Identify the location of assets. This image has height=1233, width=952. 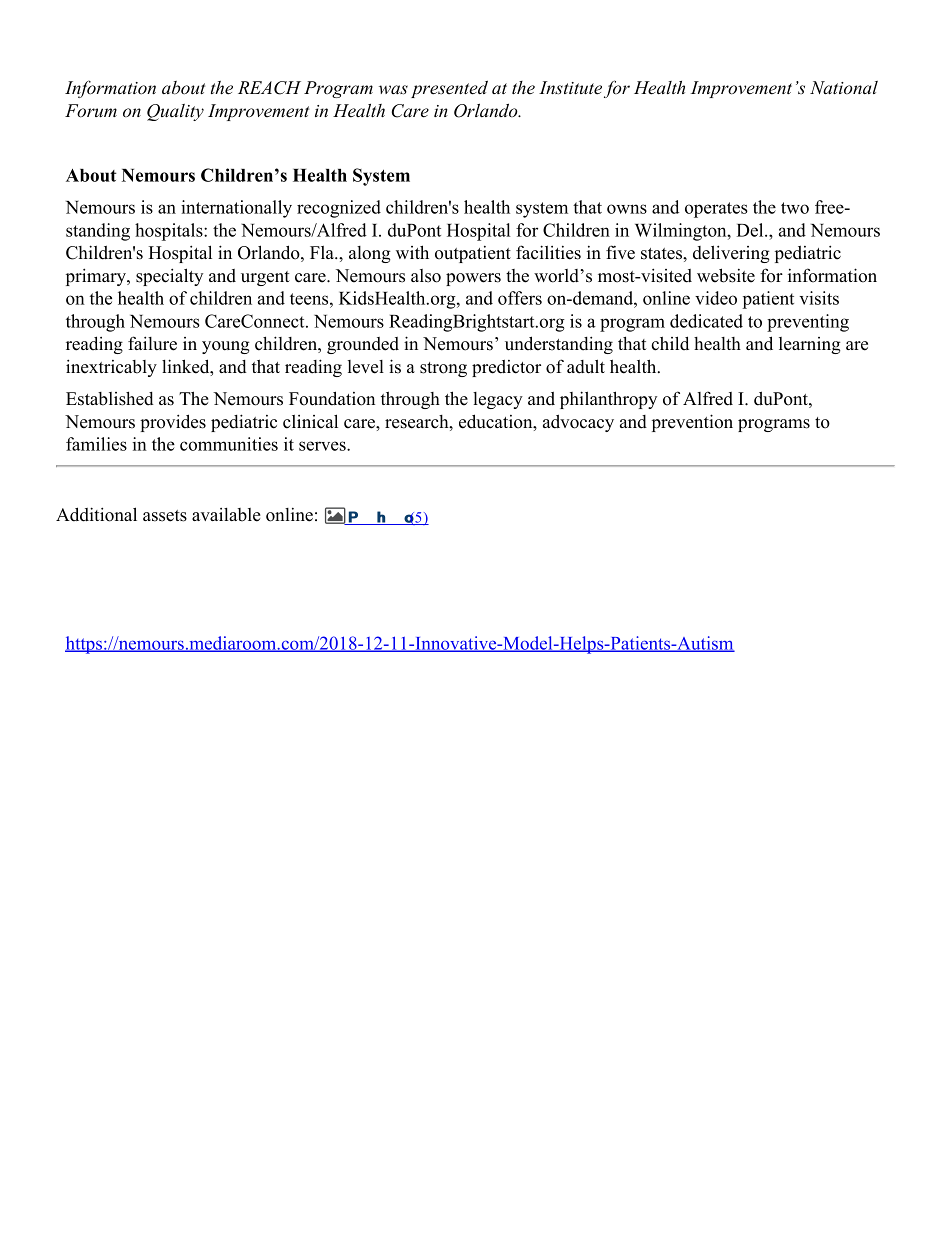
(165, 516).
